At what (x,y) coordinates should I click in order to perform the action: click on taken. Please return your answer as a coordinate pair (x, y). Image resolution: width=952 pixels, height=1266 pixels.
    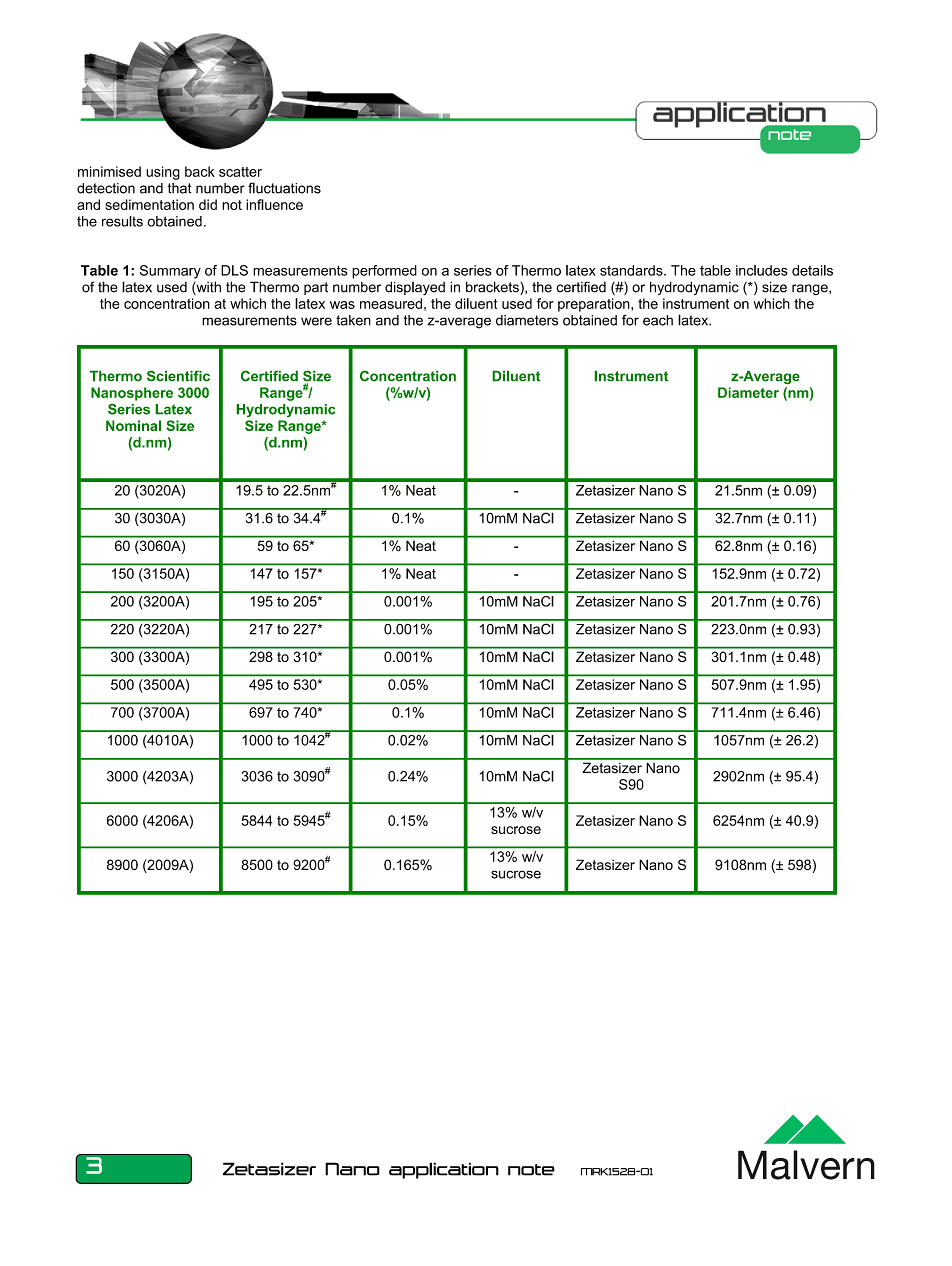
    Looking at the image, I should click on (353, 320).
